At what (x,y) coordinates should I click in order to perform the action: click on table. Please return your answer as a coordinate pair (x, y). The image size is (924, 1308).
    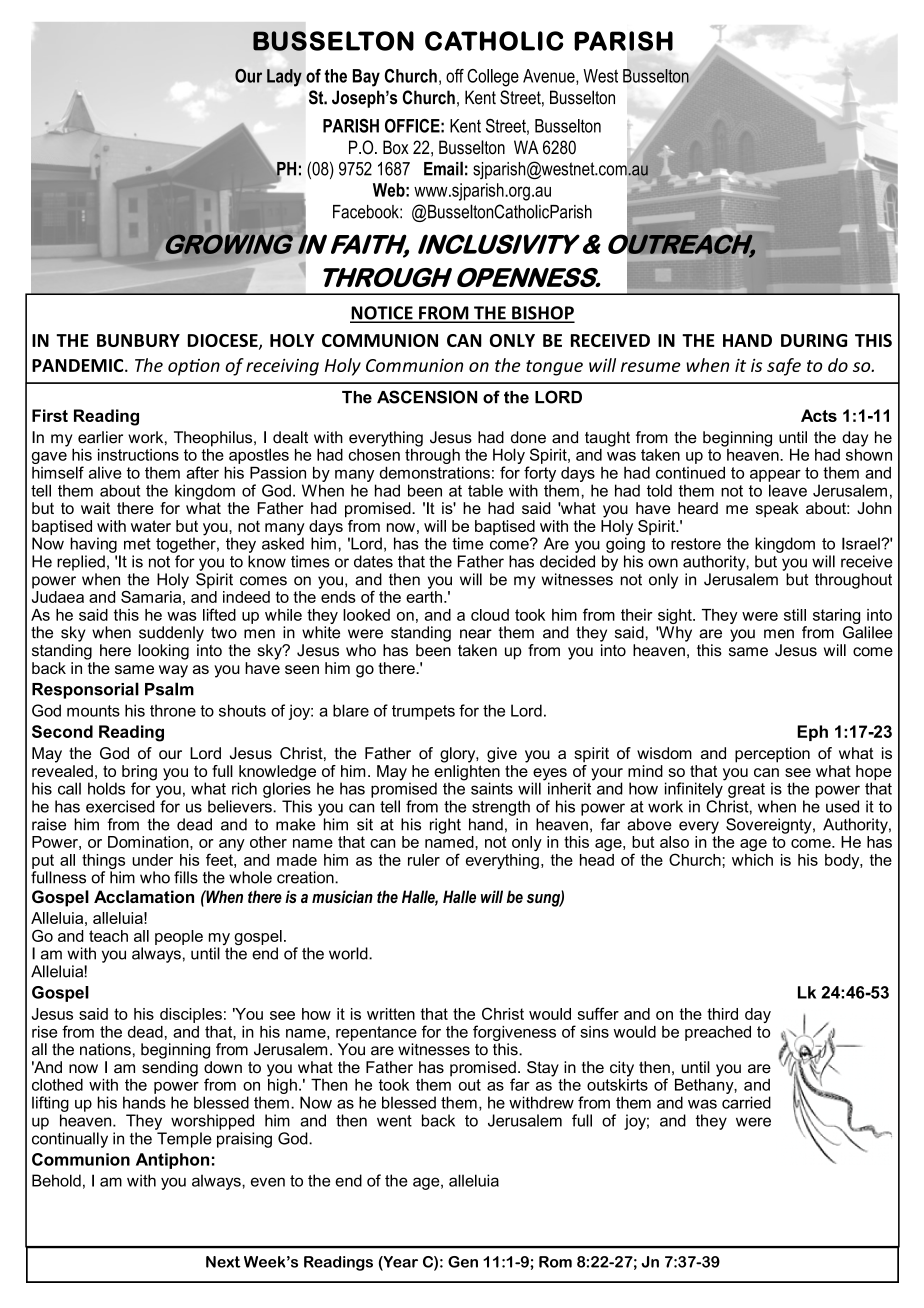
    Looking at the image, I should click on (485, 490).
